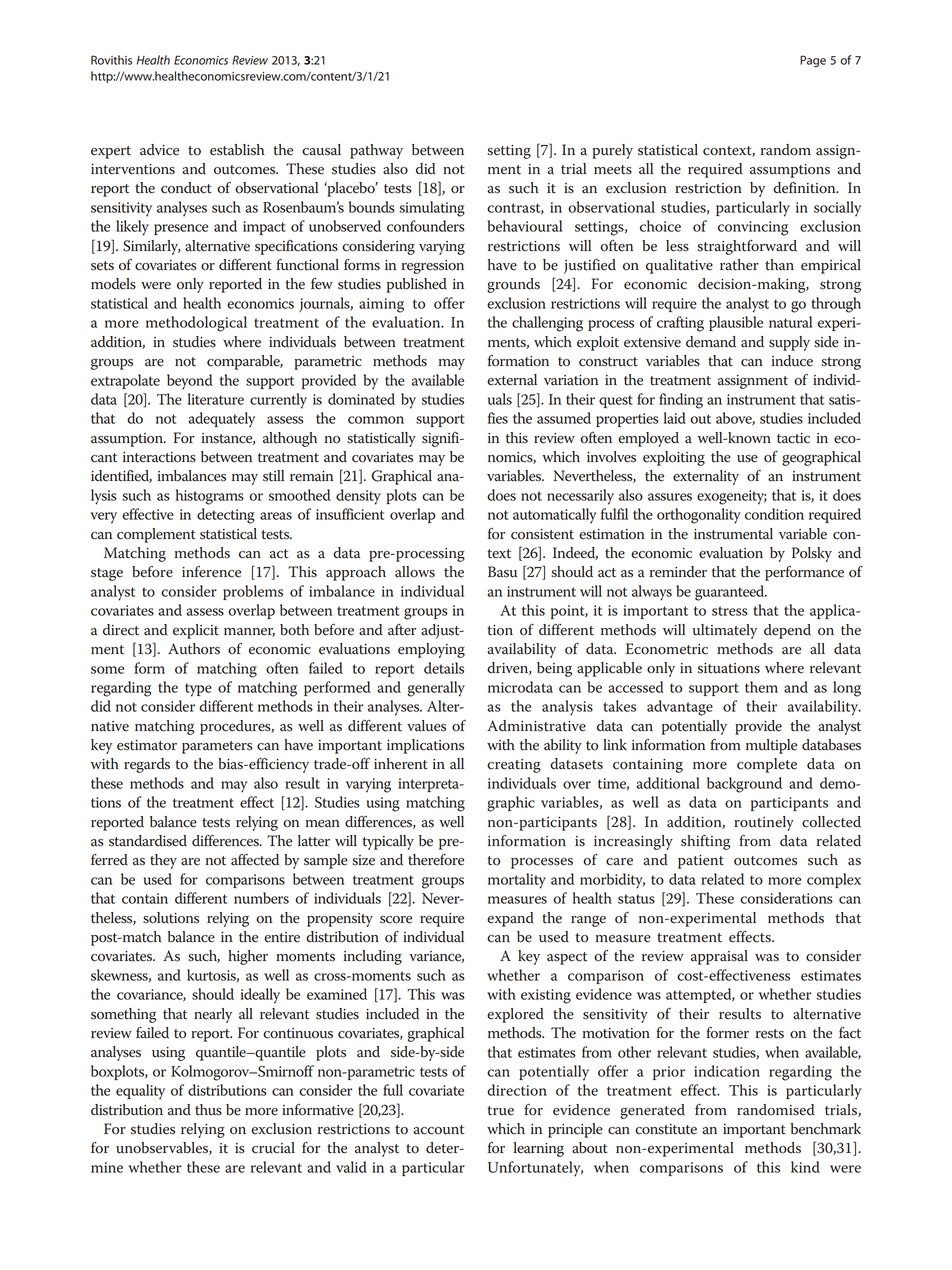 This image has width=952, height=1270. I want to click on higher, so click(248, 957).
